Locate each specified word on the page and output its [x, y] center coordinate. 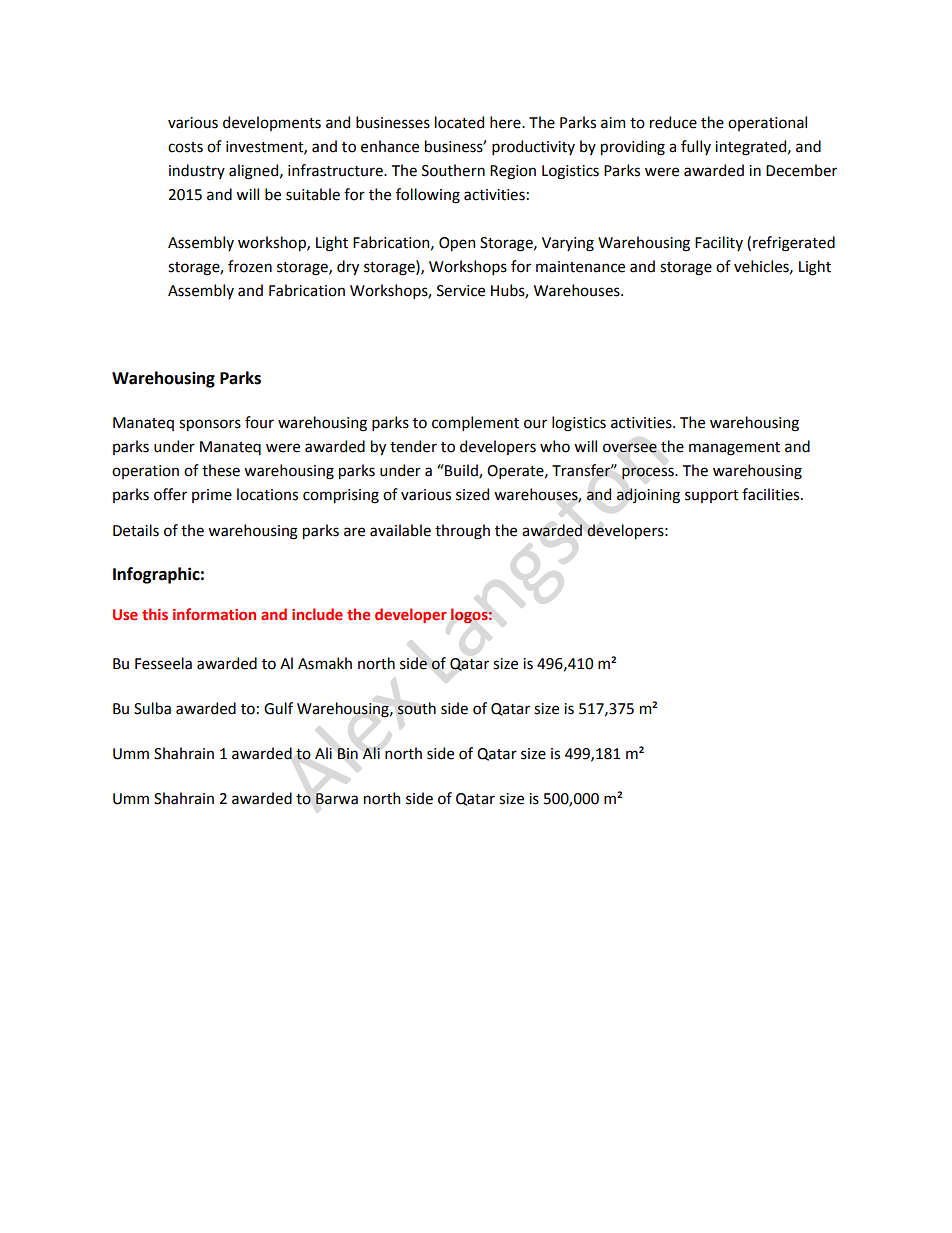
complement [475, 423]
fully [696, 147]
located [459, 122]
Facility [719, 243]
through [462, 532]
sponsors [210, 425]
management [734, 449]
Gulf [278, 708]
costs [185, 147]
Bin [347, 753]
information [214, 614]
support [712, 496]
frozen [250, 266]
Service [461, 291]
